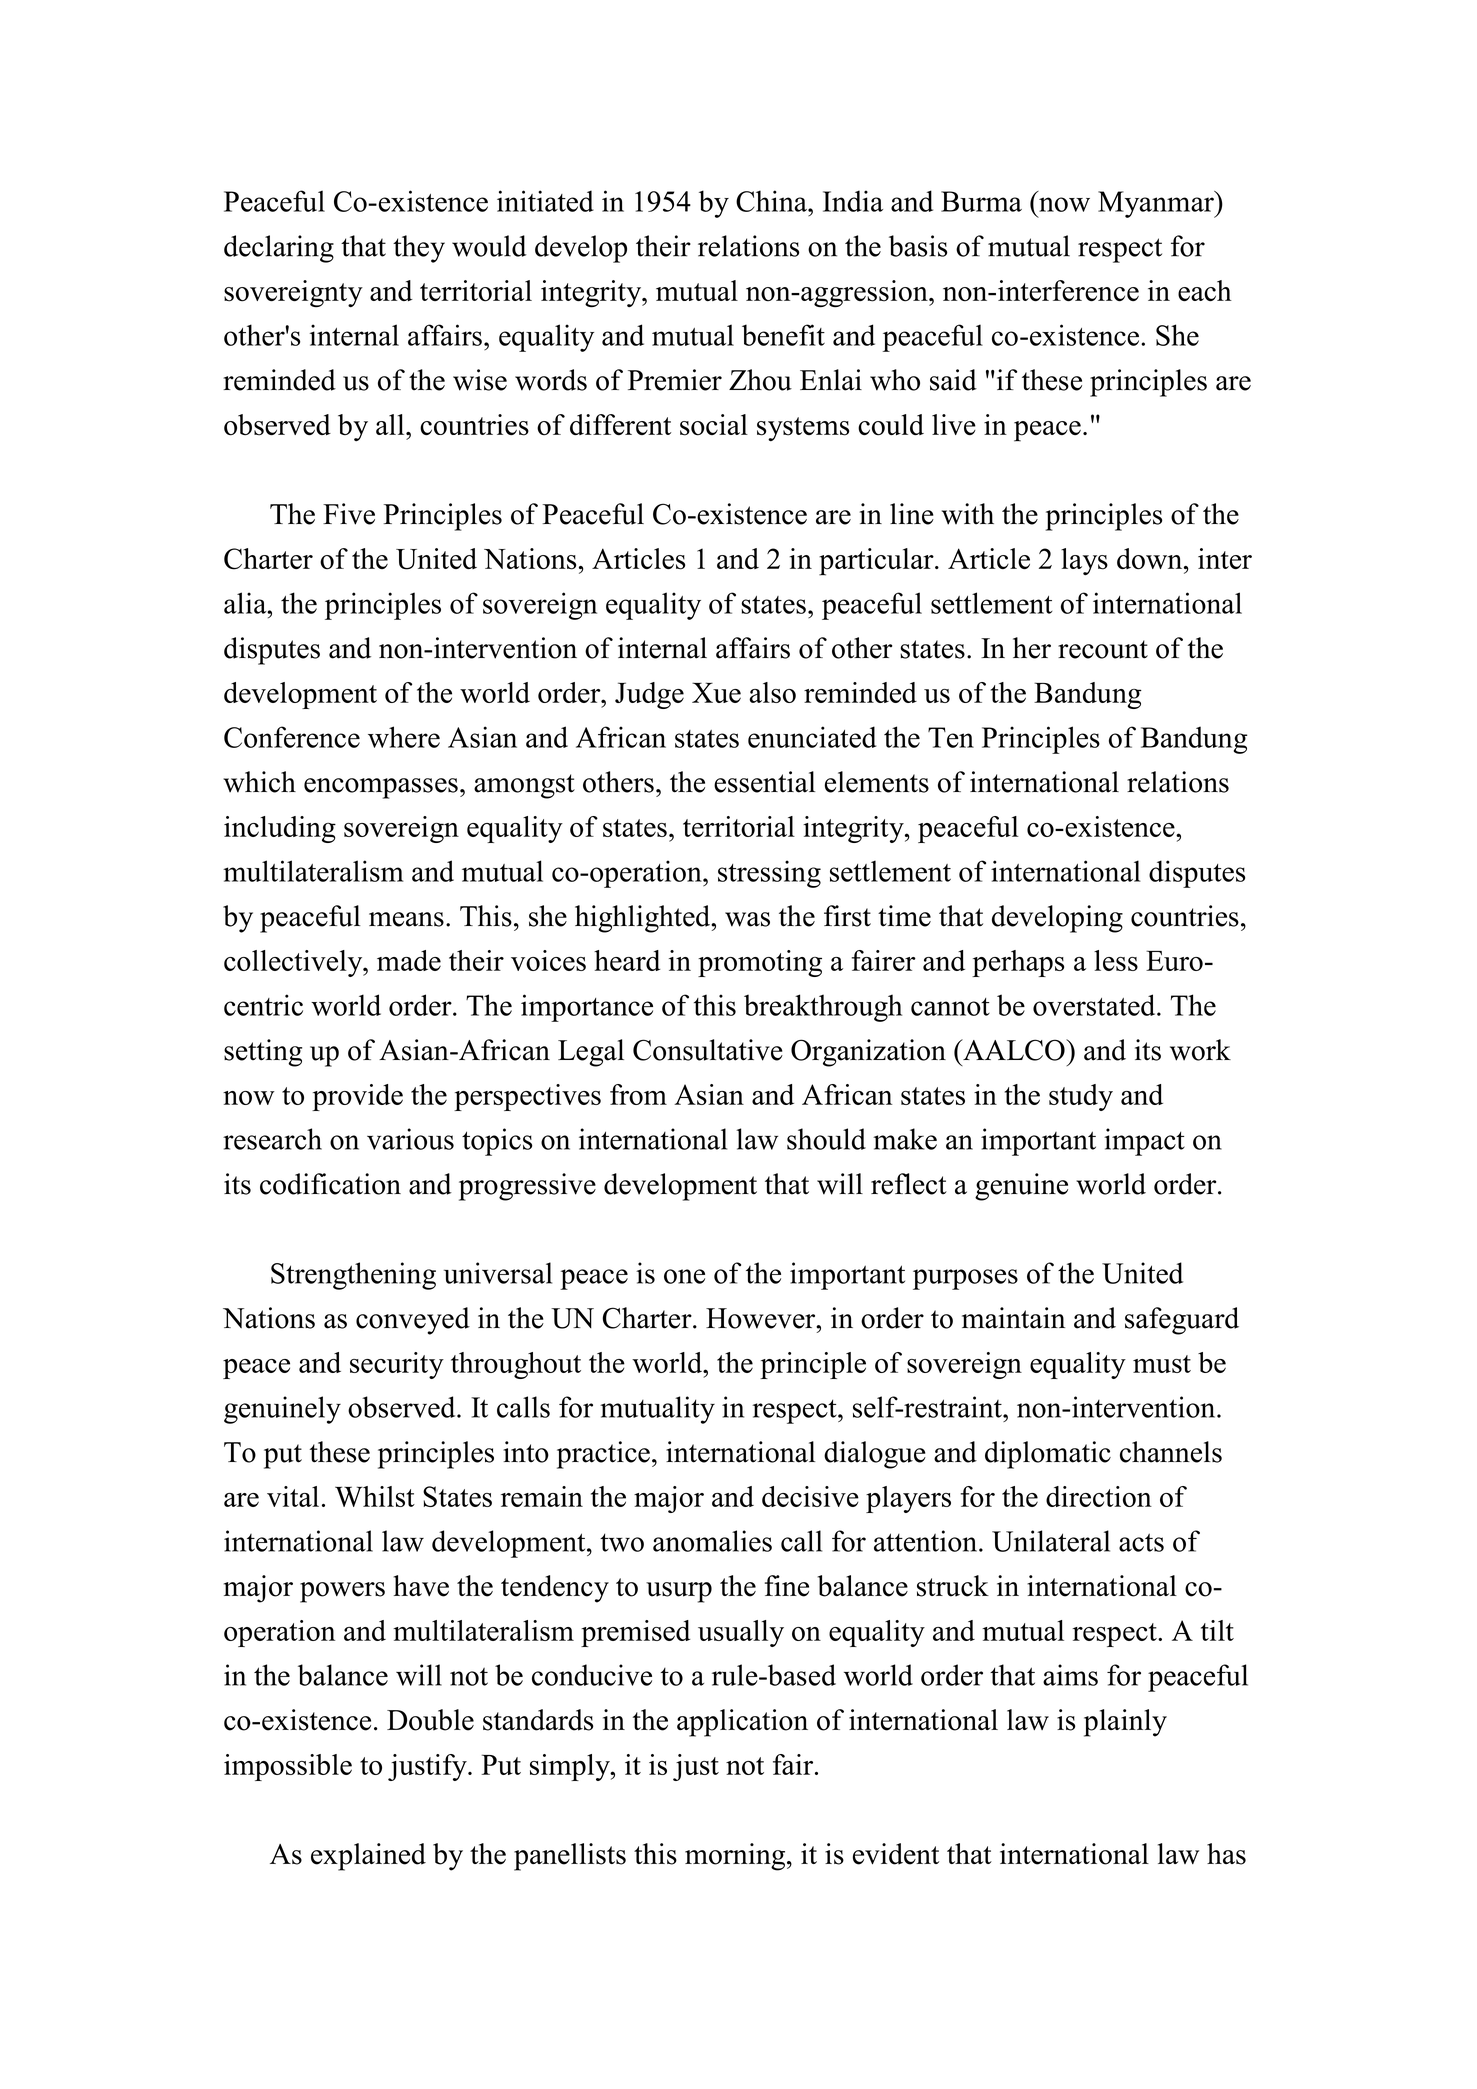  I want to click on one, so click(684, 1276).
